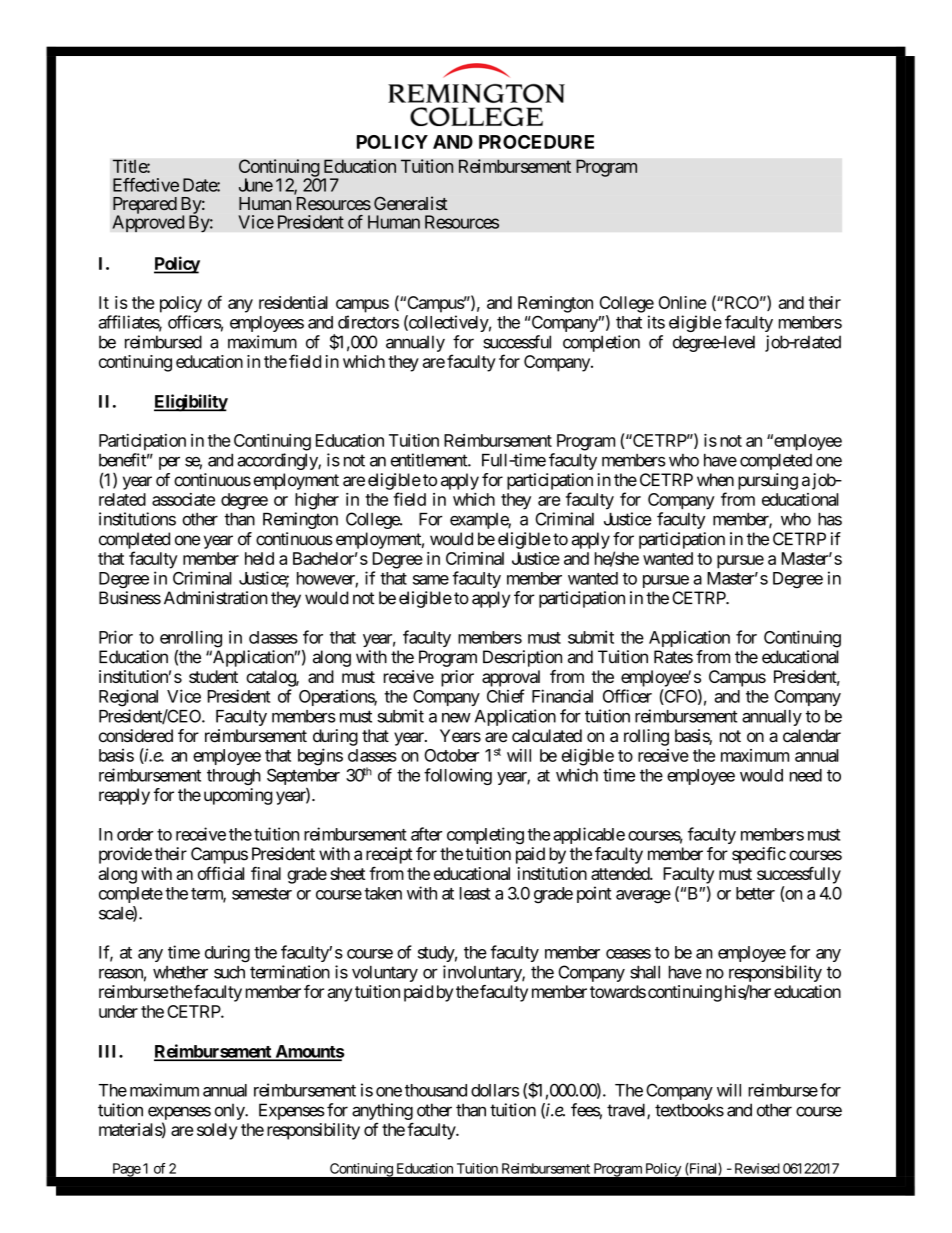  Describe the element at coordinates (411, 203) in the screenshot. I see `Generalist` at that location.
